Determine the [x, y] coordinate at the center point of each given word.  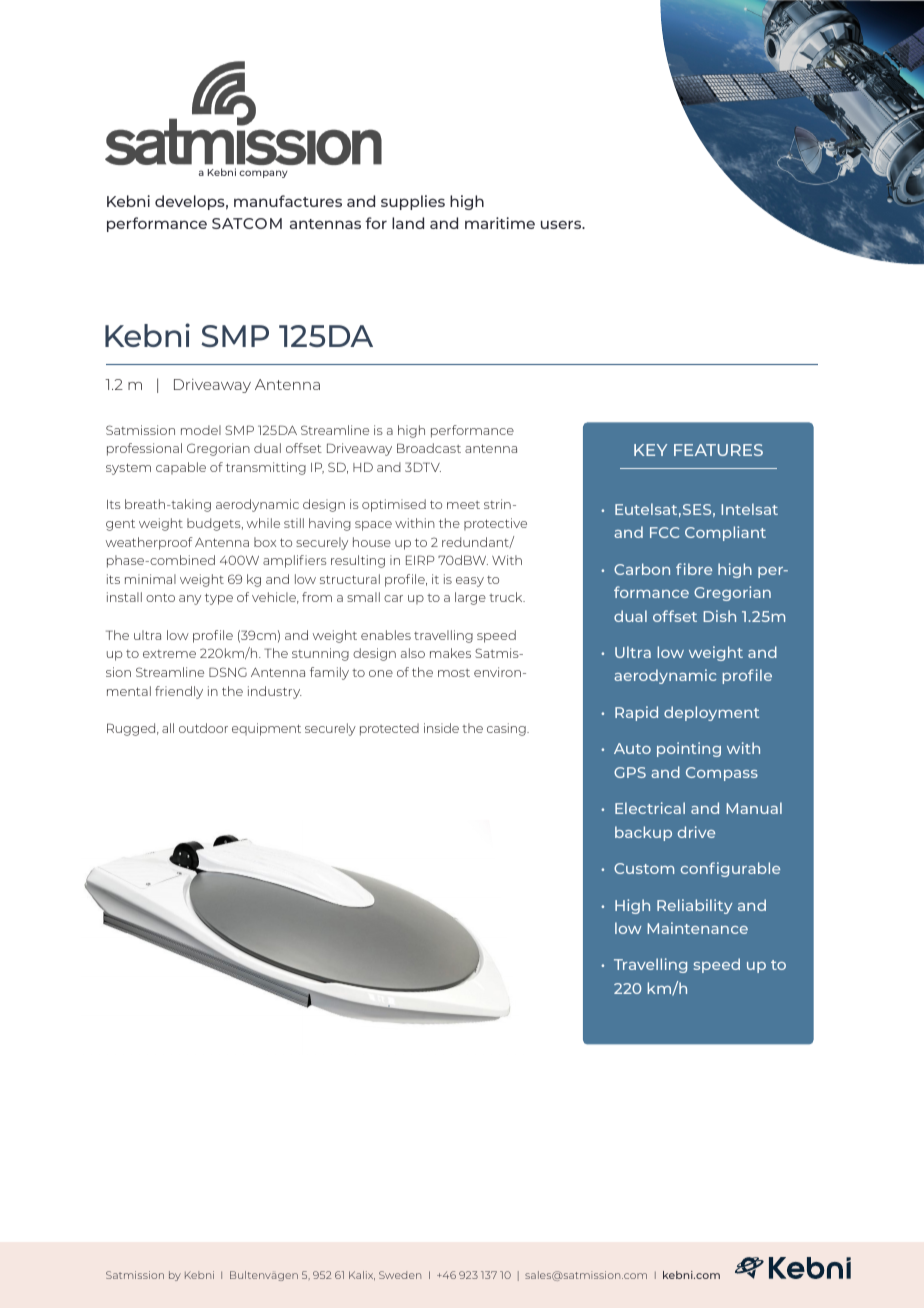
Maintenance [697, 928]
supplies [413, 202]
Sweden [400, 1275]
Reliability [695, 906]
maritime [500, 223]
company [263, 174]
